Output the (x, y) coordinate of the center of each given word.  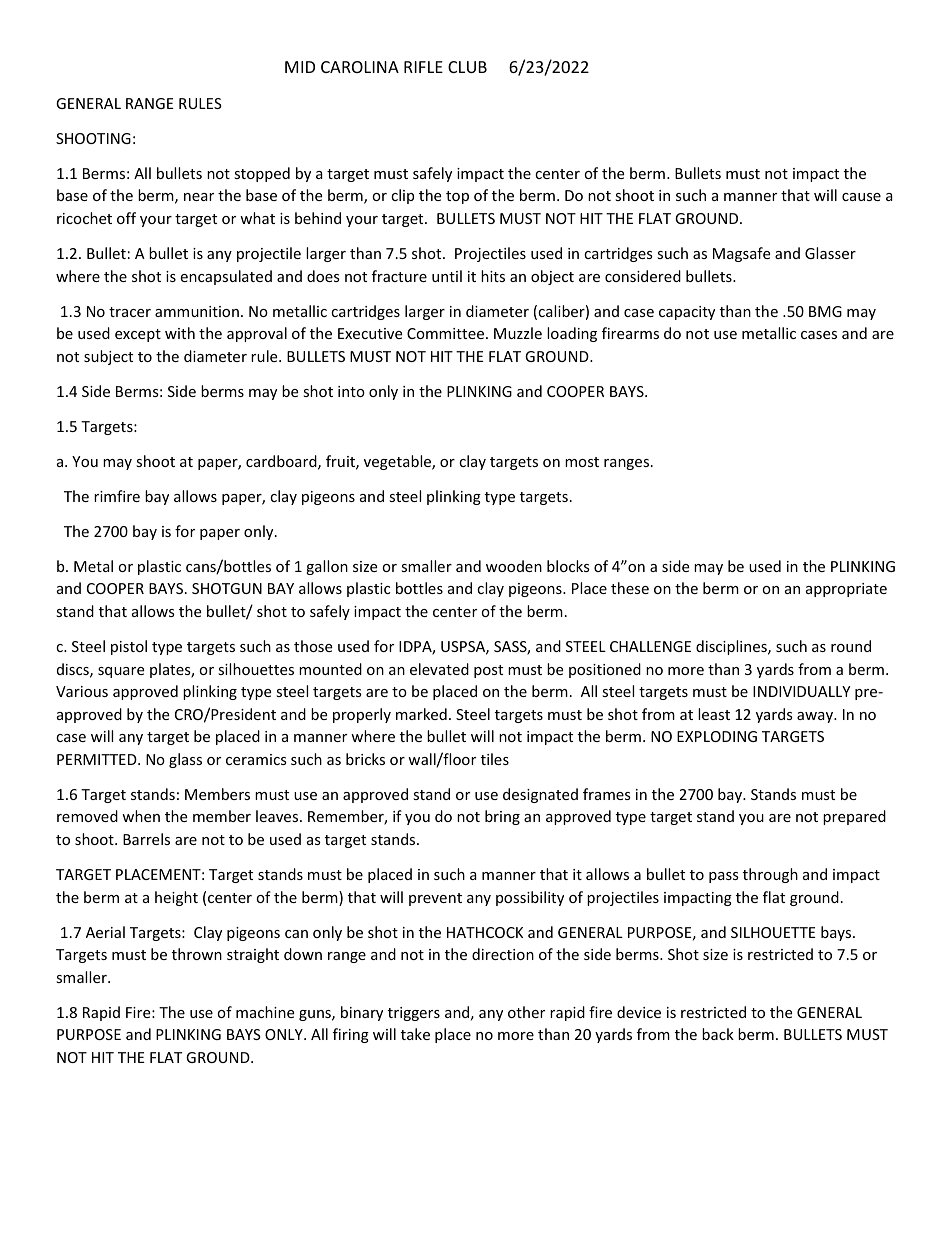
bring (502, 817)
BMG (825, 311)
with (180, 333)
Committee (447, 333)
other (526, 1012)
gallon (327, 567)
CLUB (467, 67)
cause (861, 197)
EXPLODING (717, 736)
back (718, 1034)
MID (300, 67)
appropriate (846, 590)
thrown (197, 954)
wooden (514, 566)
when (141, 816)
